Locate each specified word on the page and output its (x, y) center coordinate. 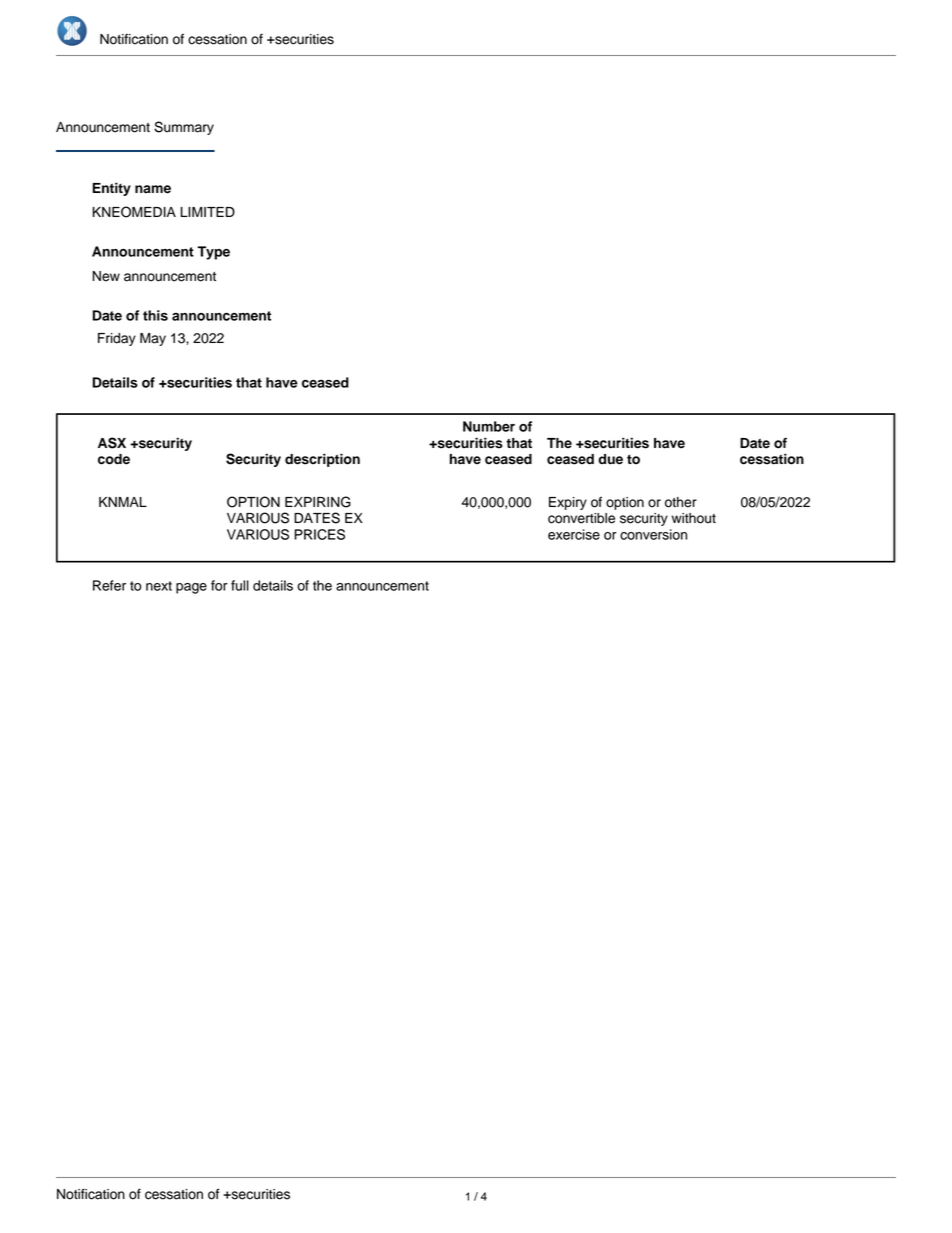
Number (489, 426)
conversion (653, 534)
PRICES (319, 534)
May (153, 339)
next (159, 586)
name (153, 189)
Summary (184, 128)
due (610, 459)
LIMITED (208, 212)
